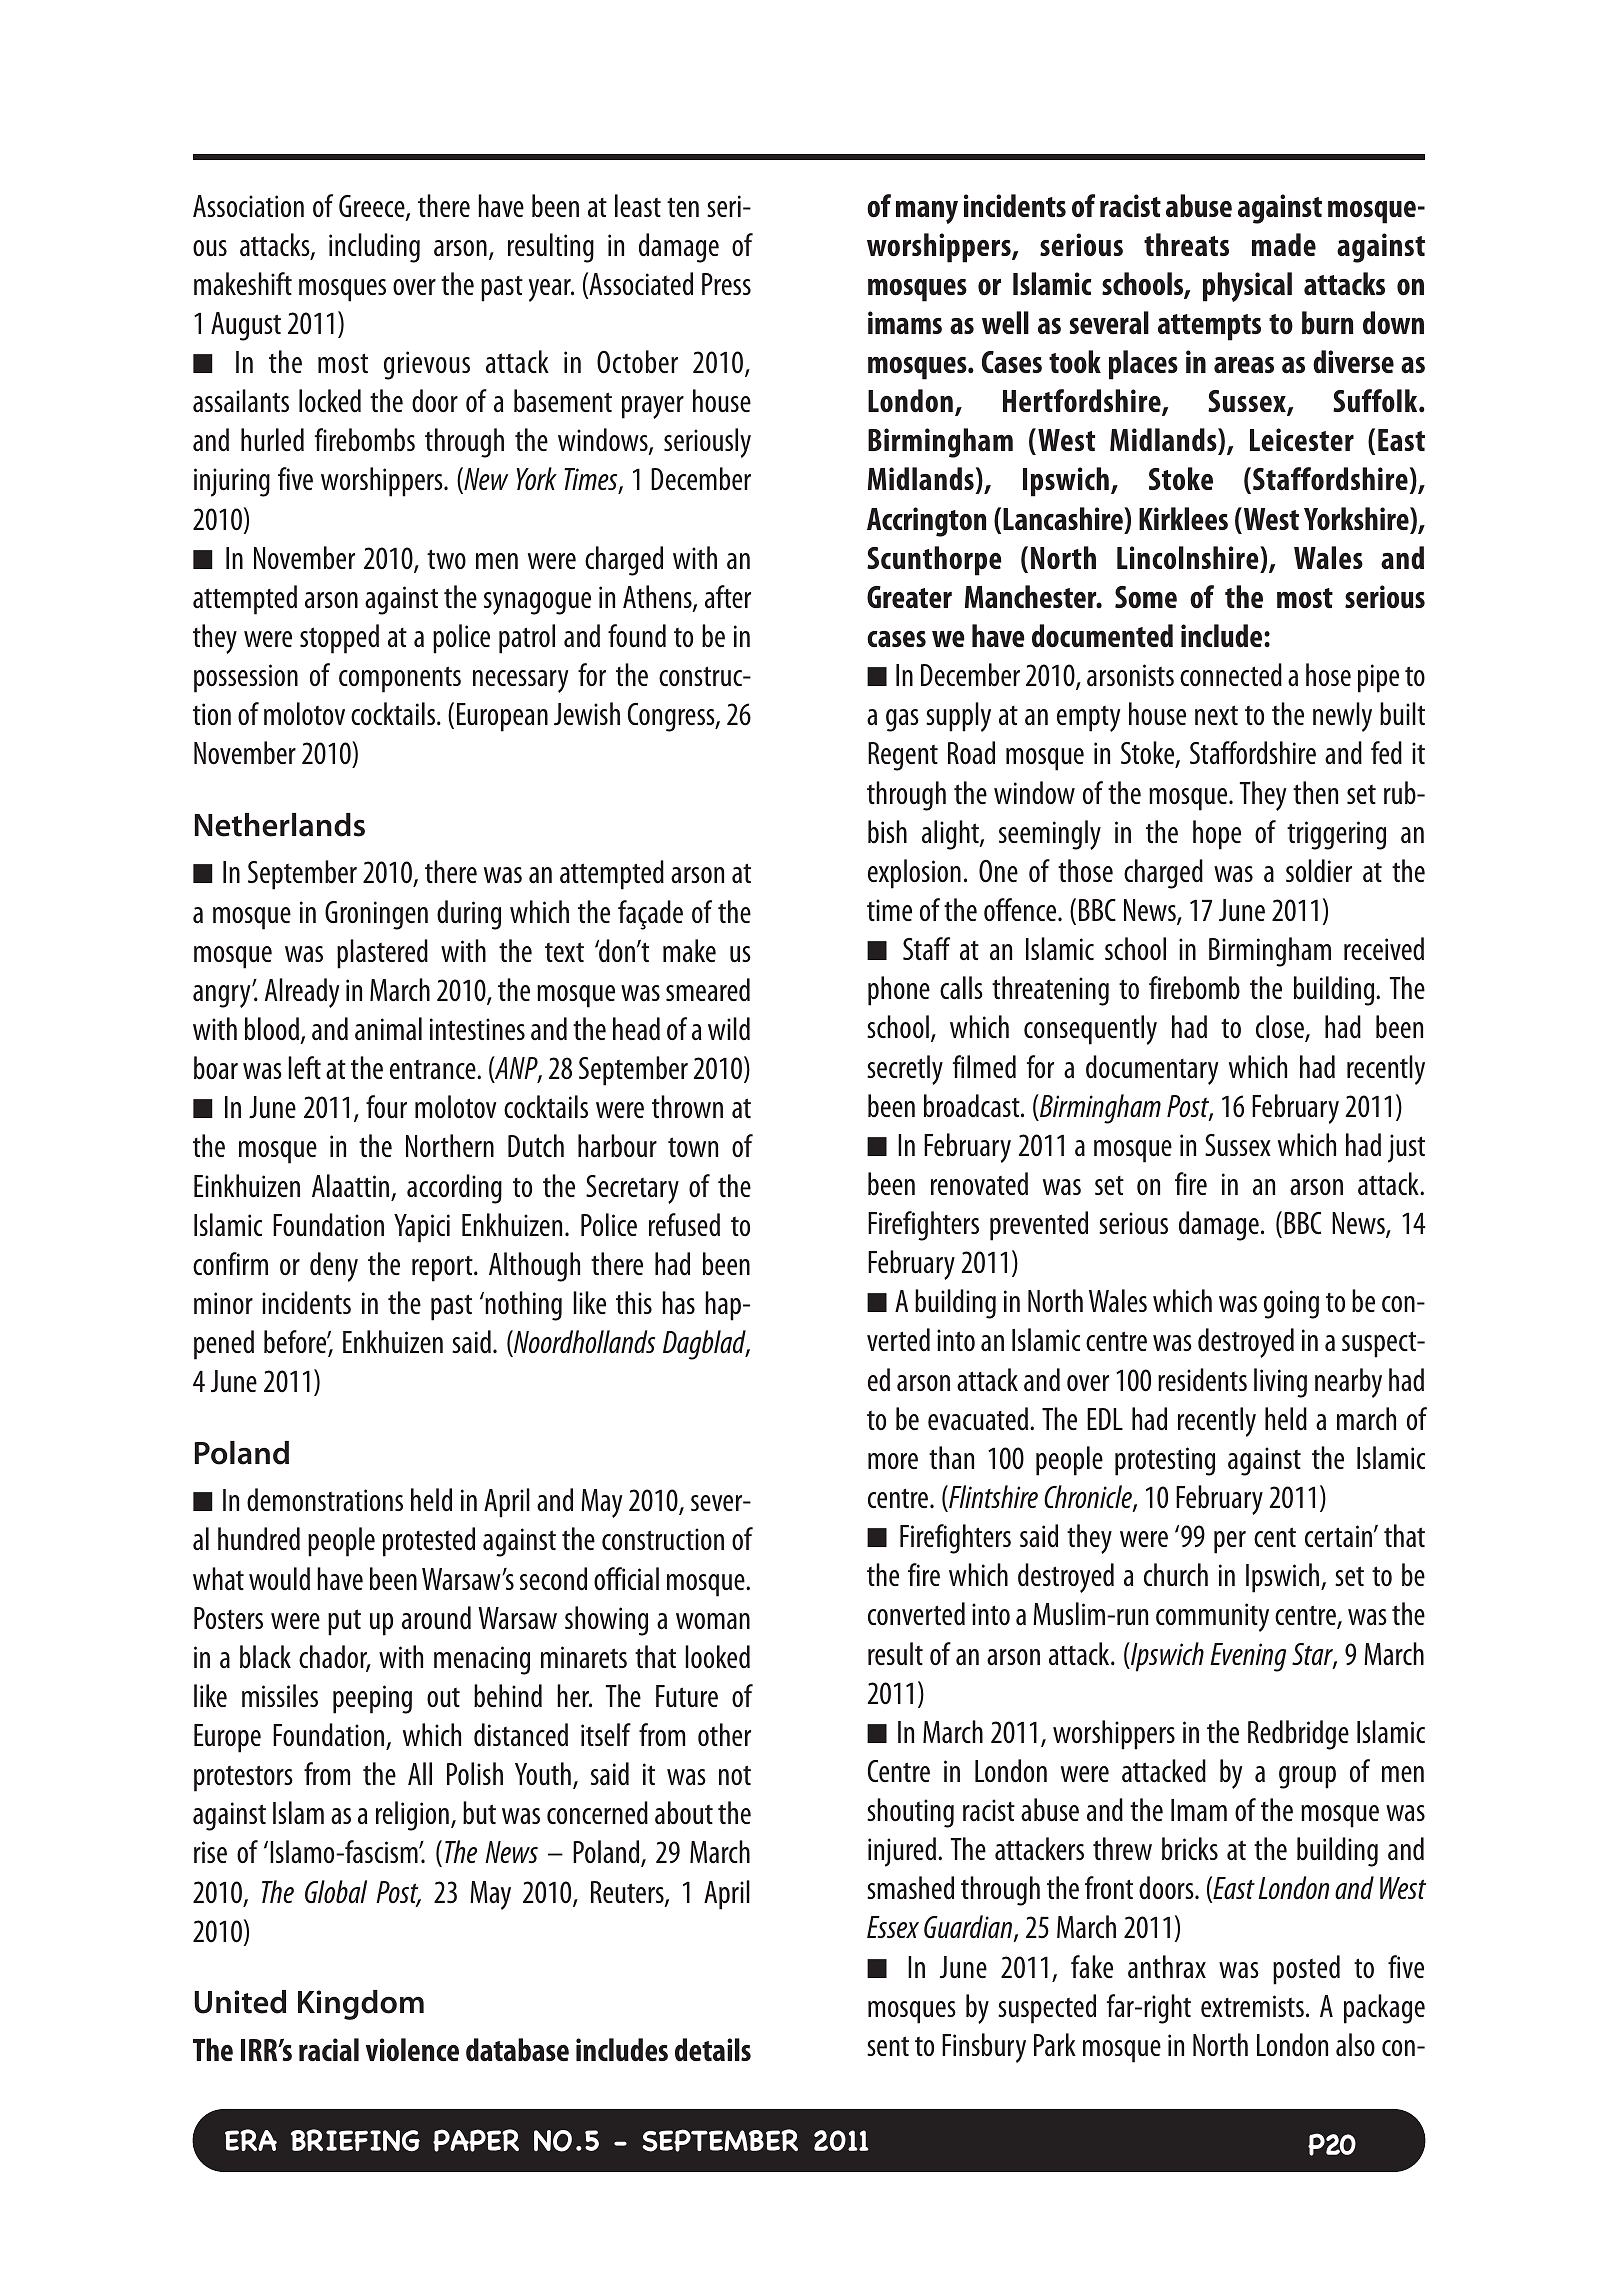 The height and width of the page is (2288, 1618). I want to click on racial, so click(329, 2049).
